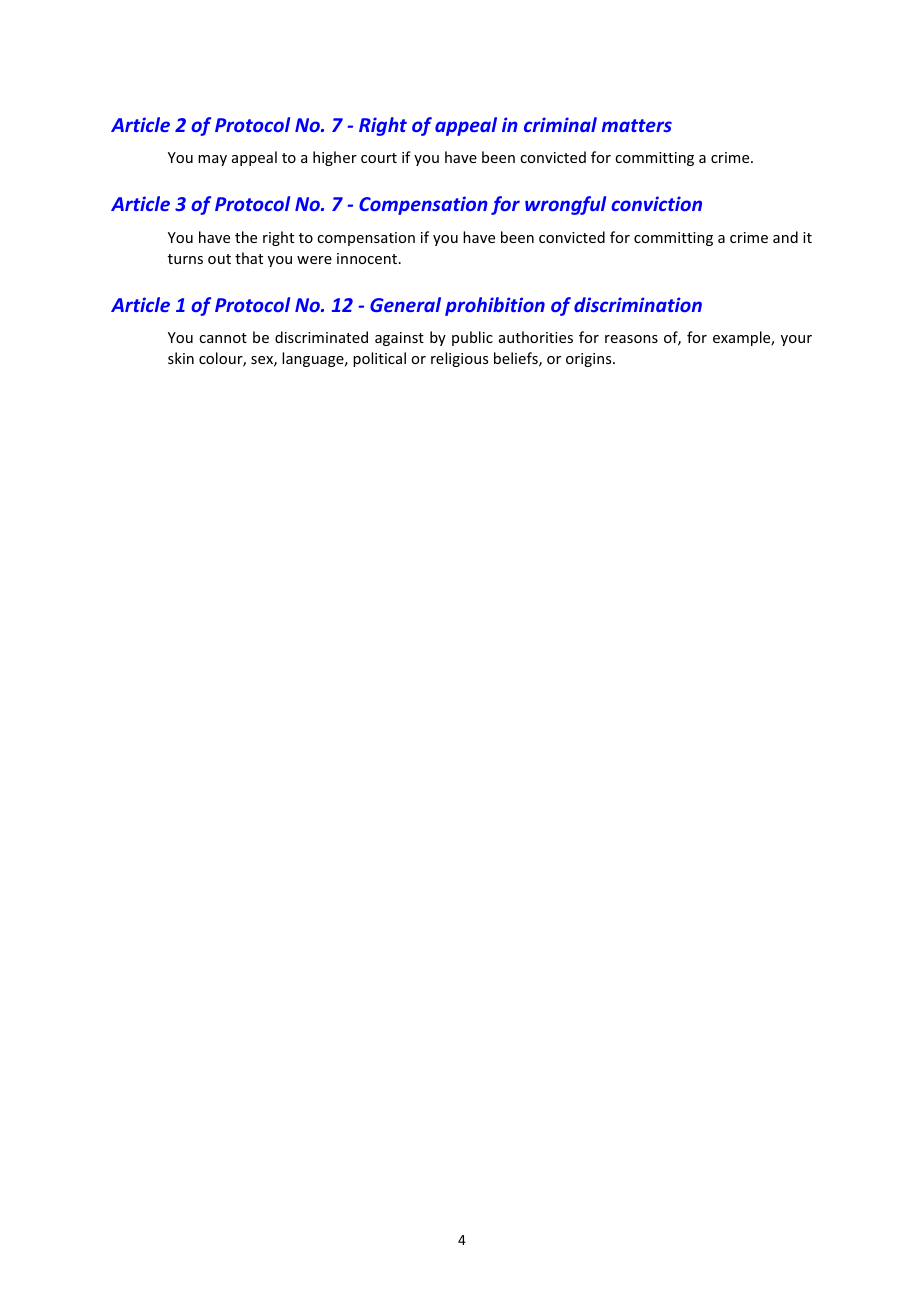  What do you see at coordinates (637, 125) in the image?
I see `matters` at bounding box center [637, 125].
